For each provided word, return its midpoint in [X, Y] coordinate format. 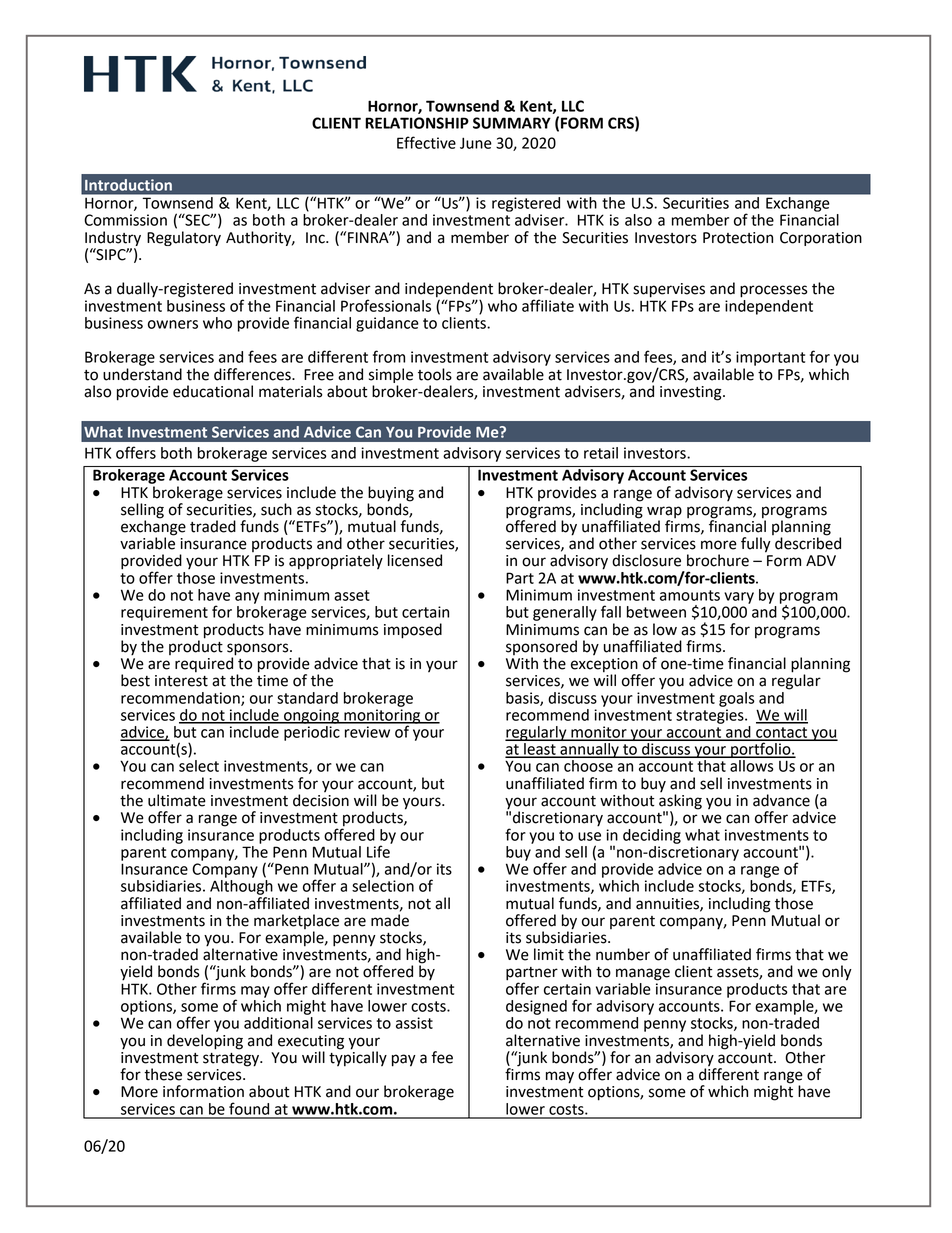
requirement [164, 613]
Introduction [128, 185]
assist [414, 1023]
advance [781, 800]
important [770, 358]
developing [205, 1042]
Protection [738, 238]
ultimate [177, 800]
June [476, 143]
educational [213, 391]
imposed [413, 631]
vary [739, 598]
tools [435, 374]
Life [379, 850]
